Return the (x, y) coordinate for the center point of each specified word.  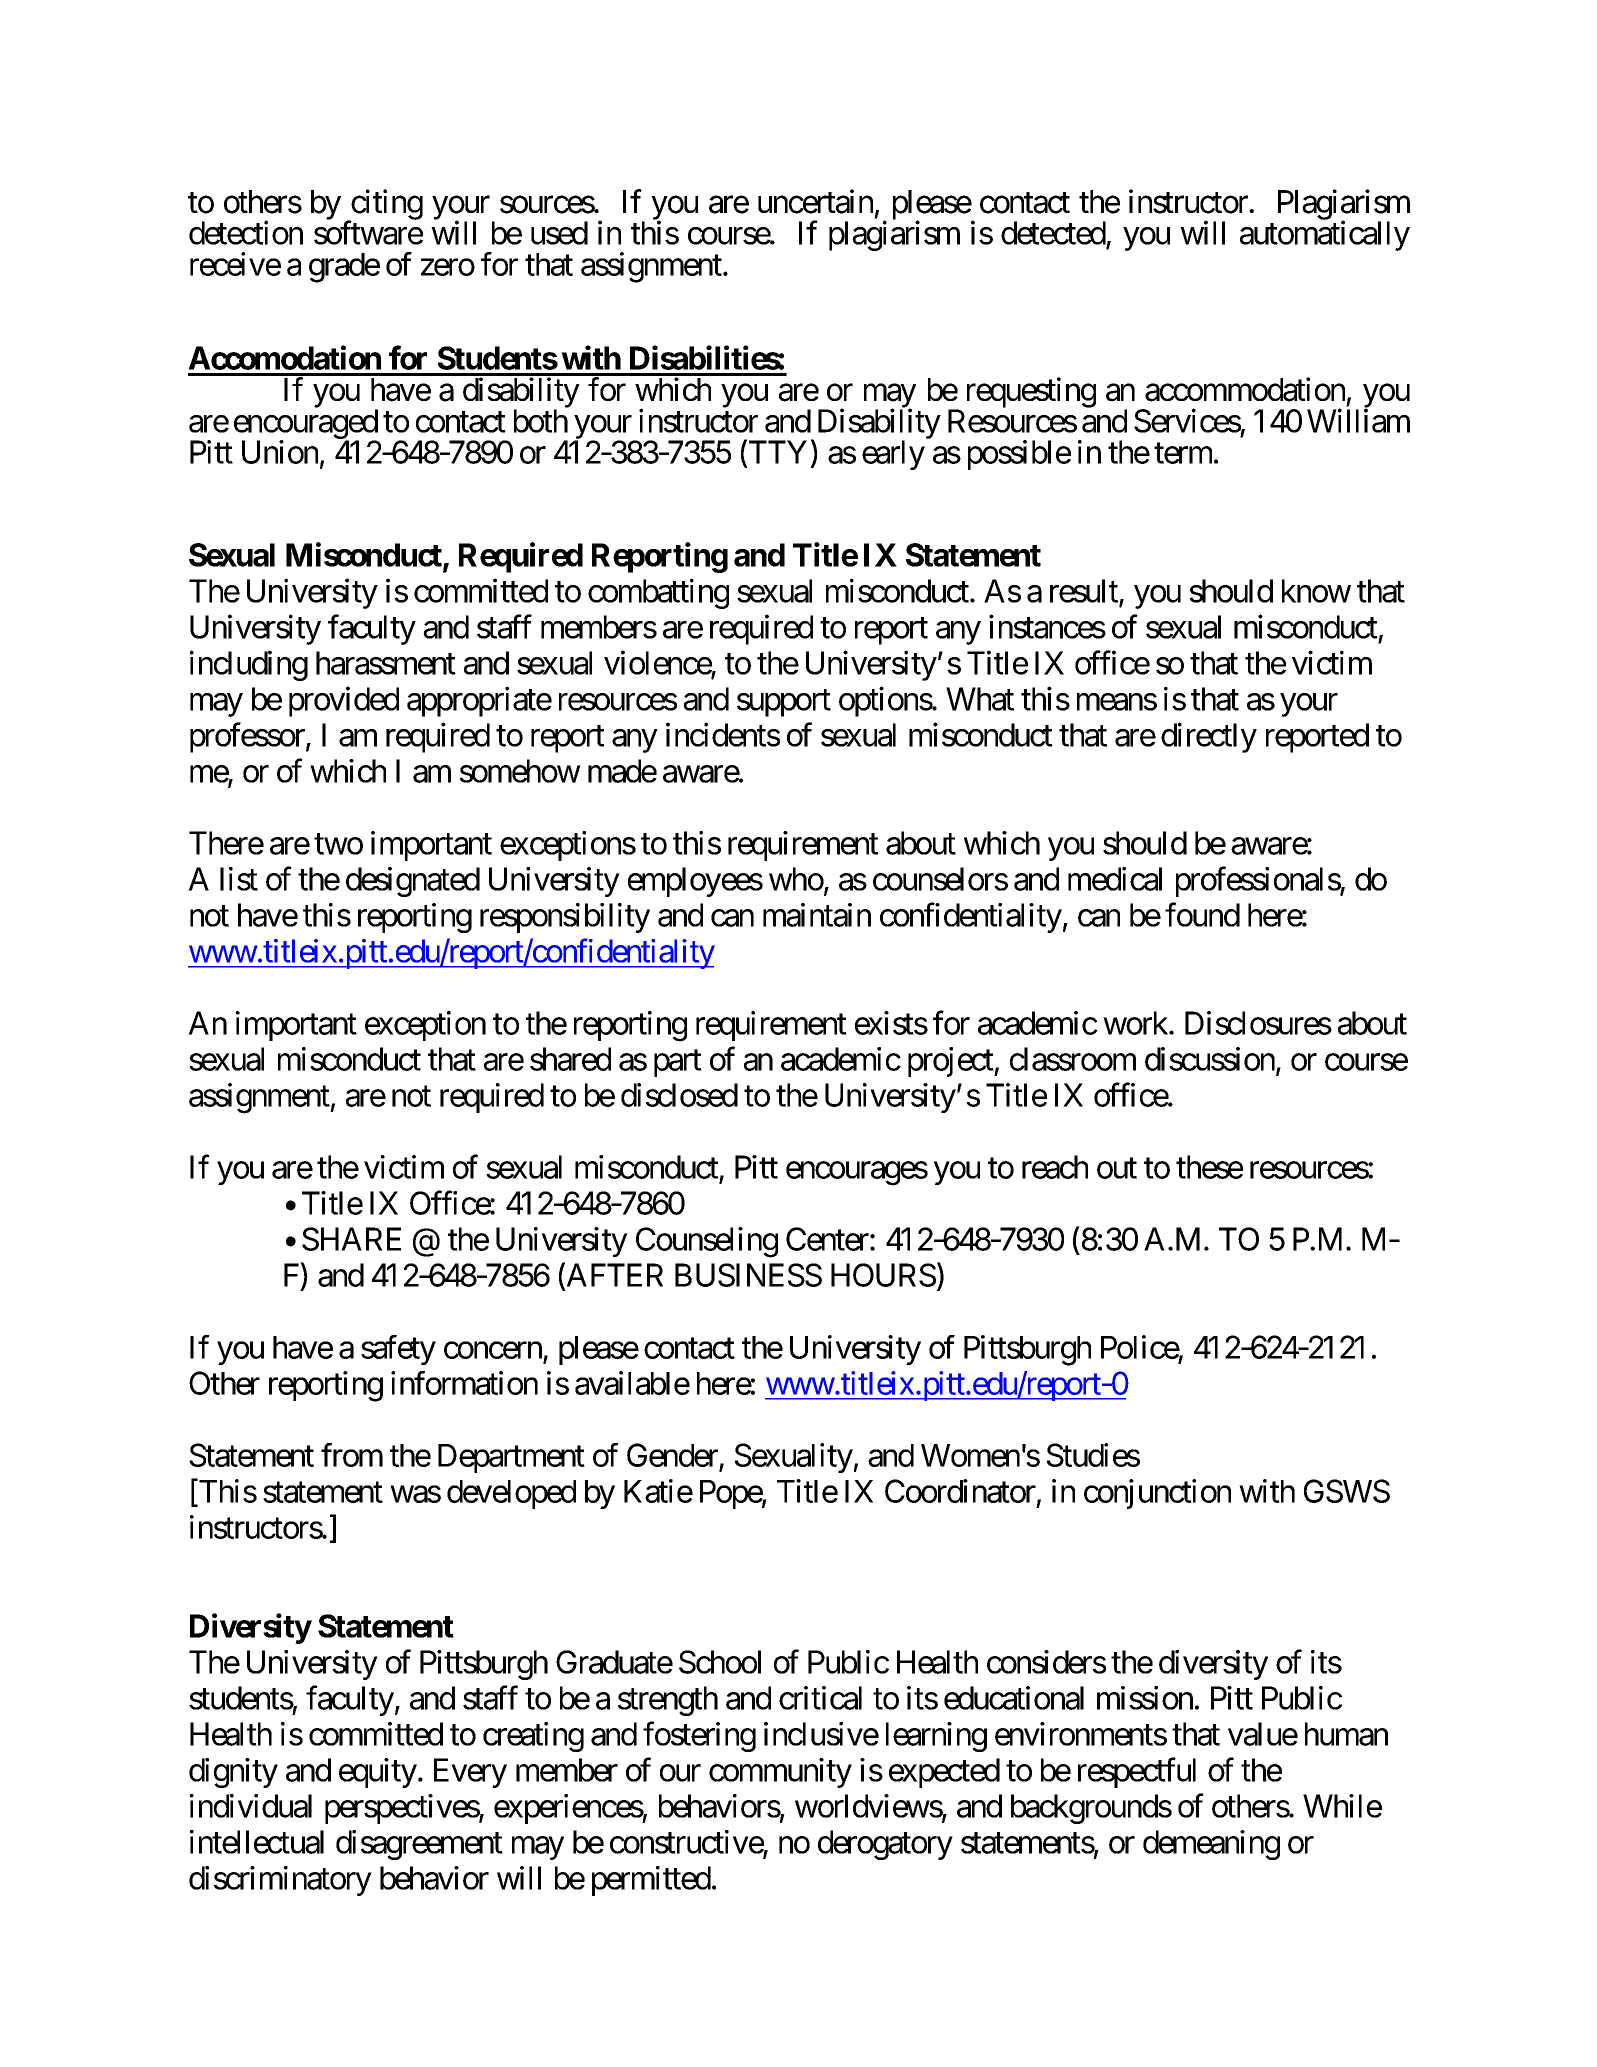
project (951, 1062)
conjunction (1157, 1494)
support (784, 703)
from (352, 1455)
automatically (1325, 235)
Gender (673, 1456)
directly (1209, 737)
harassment (386, 663)
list (239, 879)
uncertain (815, 201)
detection (246, 232)
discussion (1210, 1059)
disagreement (419, 1845)
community (780, 1773)
